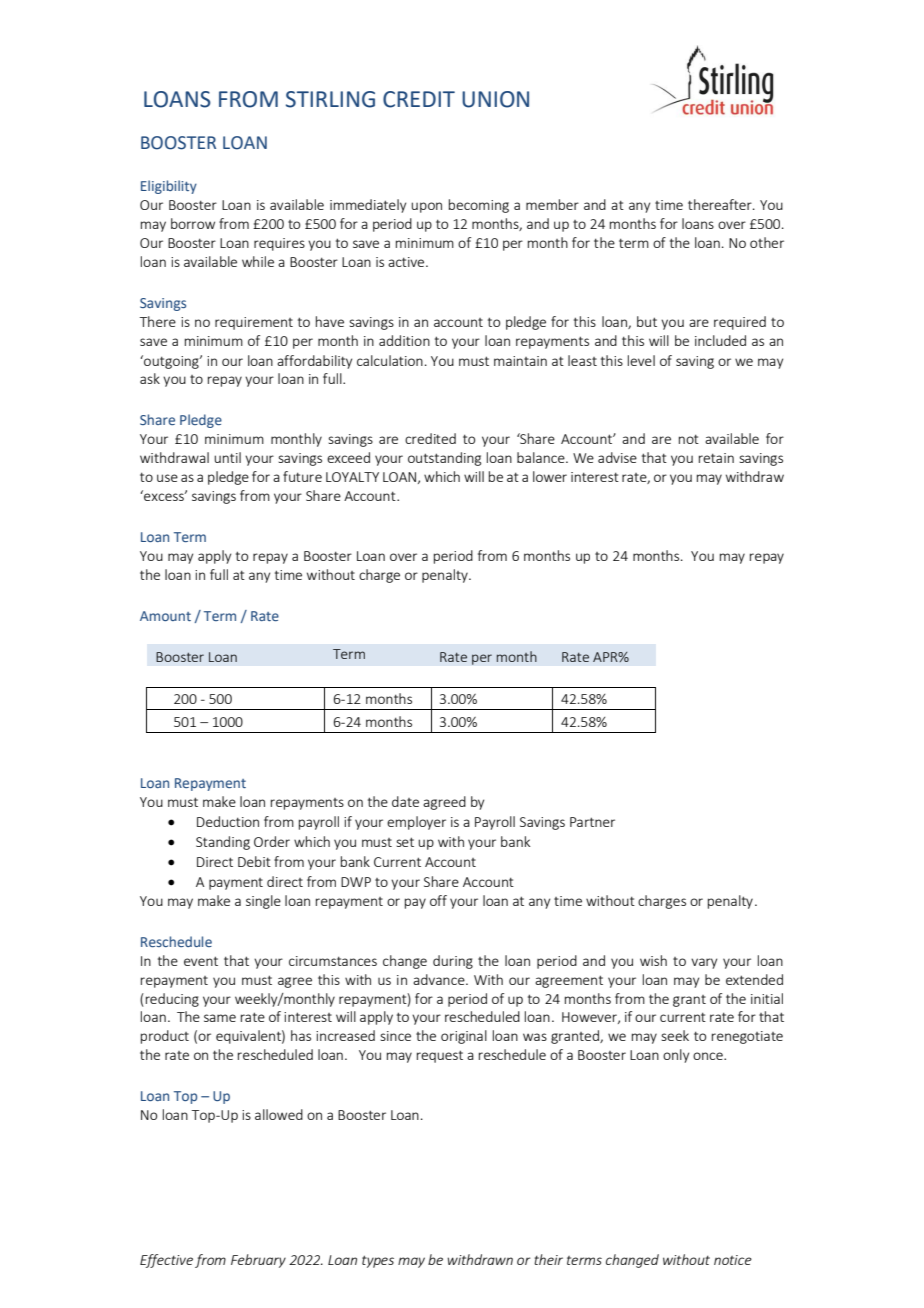 The height and width of the page is (1308, 924). I want to click on vary, so click(704, 963).
